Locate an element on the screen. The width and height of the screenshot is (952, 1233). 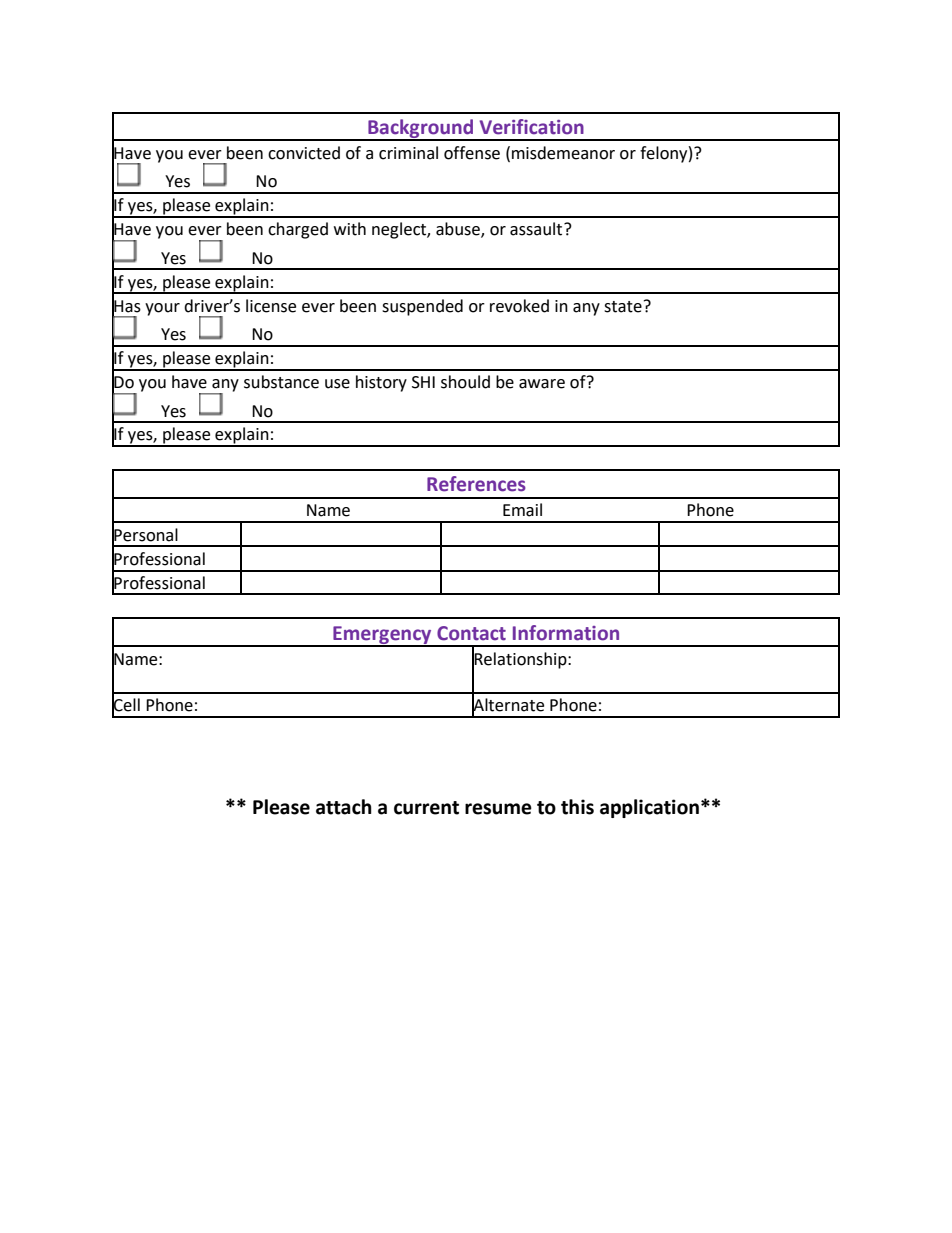
attach is located at coordinates (344, 807).
